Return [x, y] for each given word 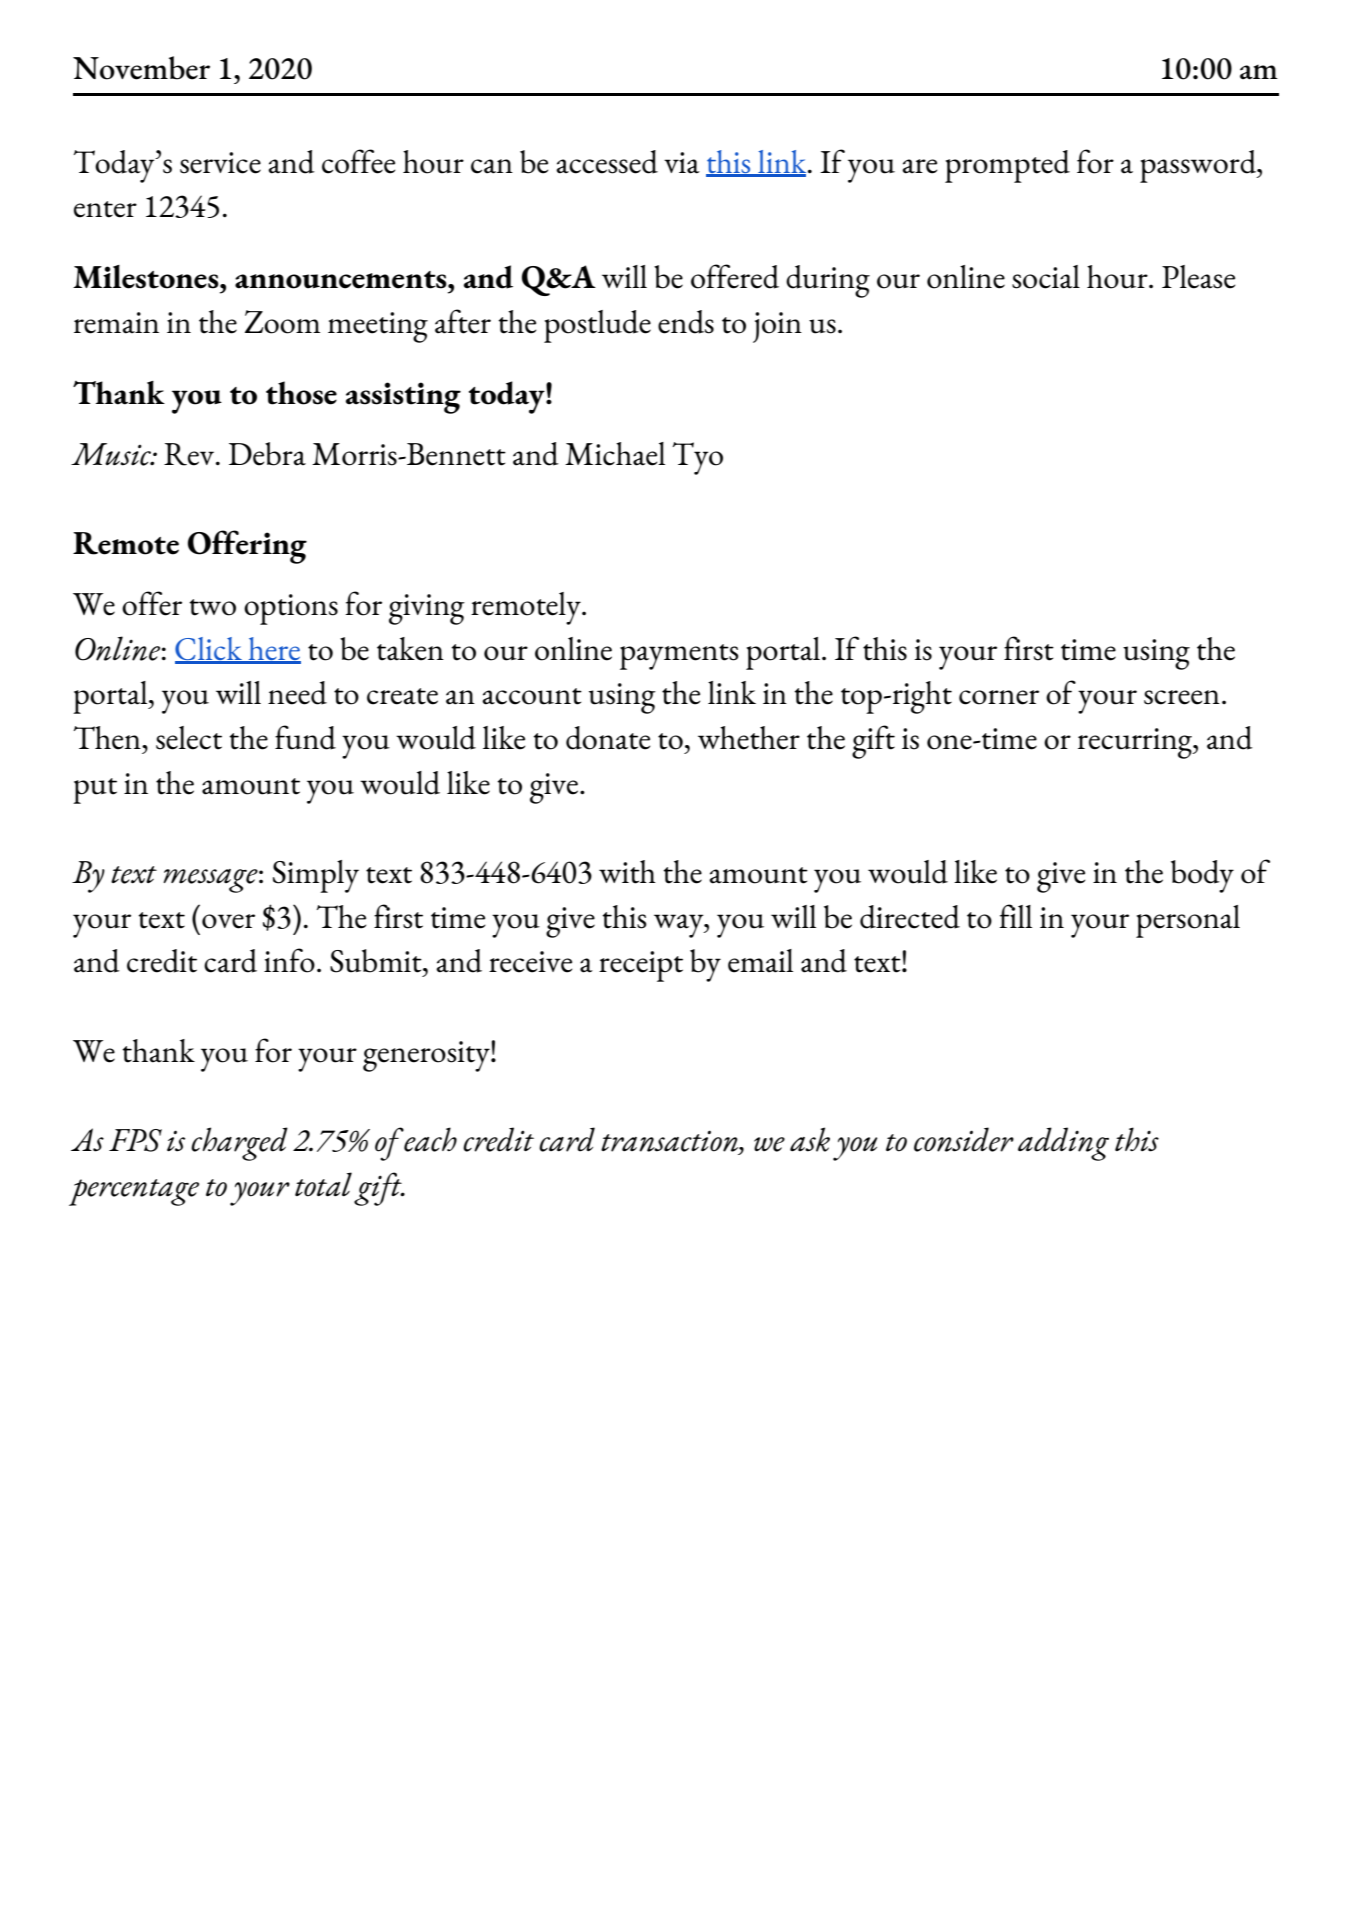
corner [999, 697]
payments [679, 657]
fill [1016, 916]
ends [686, 322]
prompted [1007, 166]
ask [810, 1139]
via [682, 163]
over [228, 921]
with [627, 872]
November [141, 68]
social [1046, 277]
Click [209, 650]
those [301, 393]
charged [239, 1144]
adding [1063, 1144]
